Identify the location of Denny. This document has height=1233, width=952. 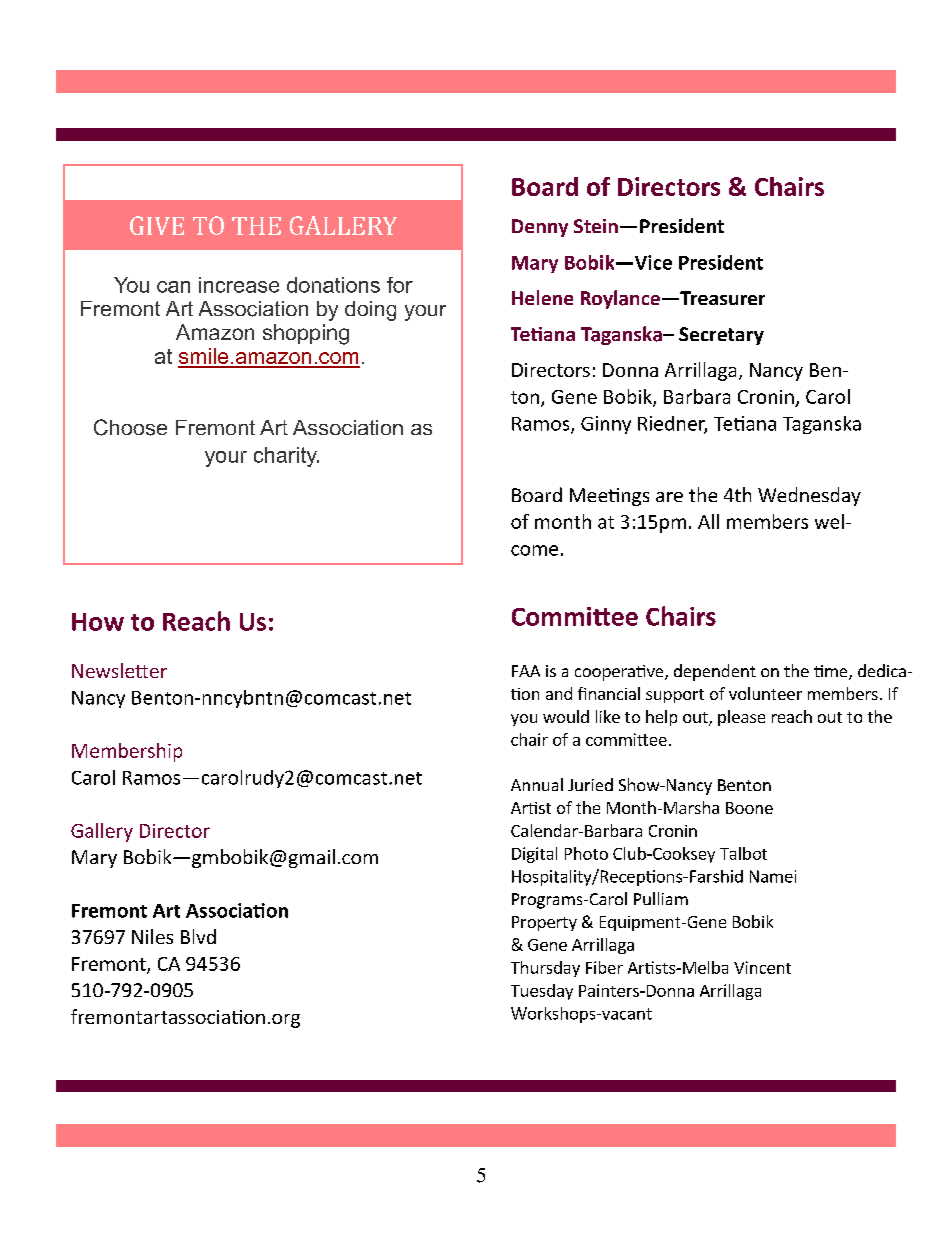
(540, 228).
